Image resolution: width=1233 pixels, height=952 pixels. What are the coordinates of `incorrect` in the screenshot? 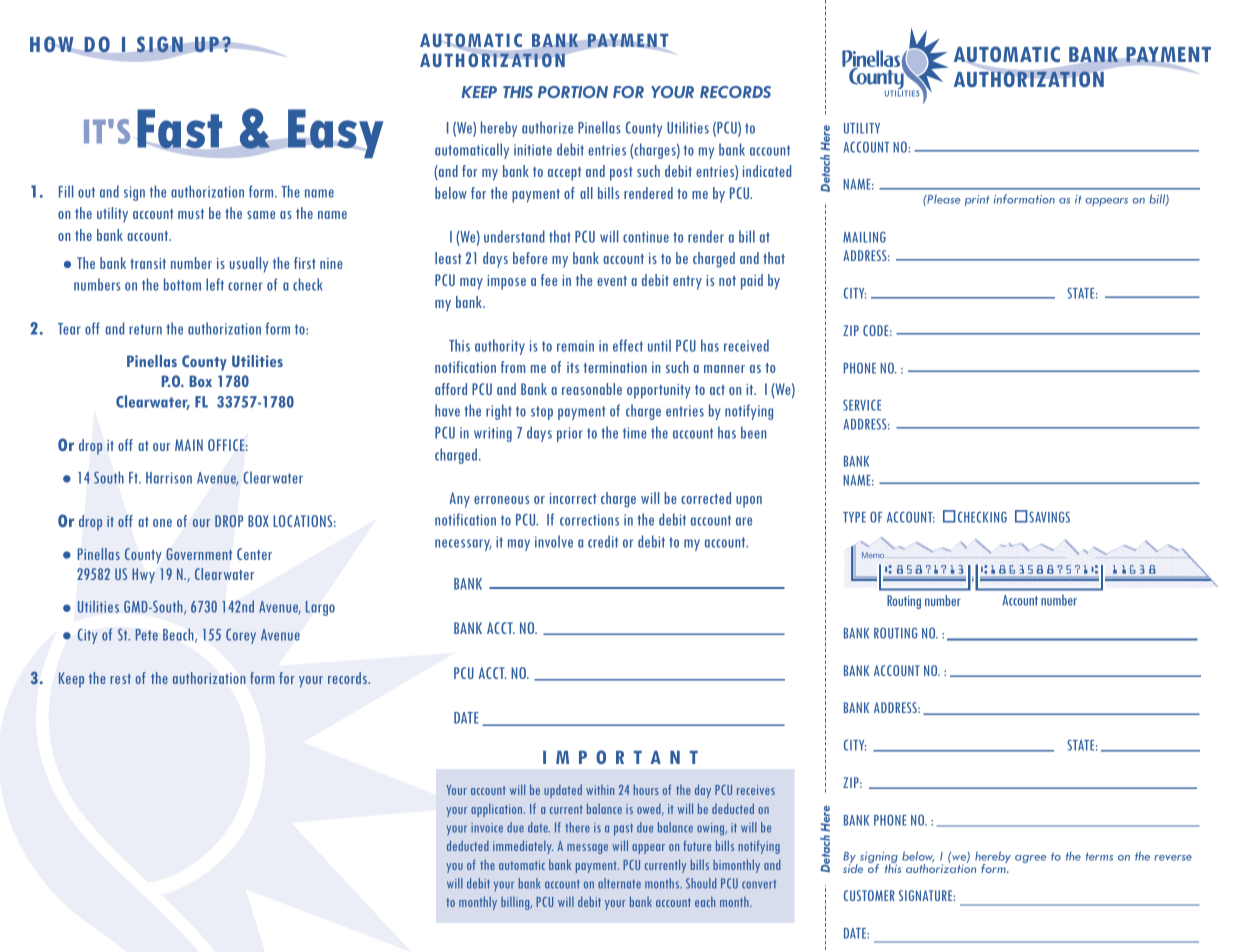 It's located at (573, 498).
